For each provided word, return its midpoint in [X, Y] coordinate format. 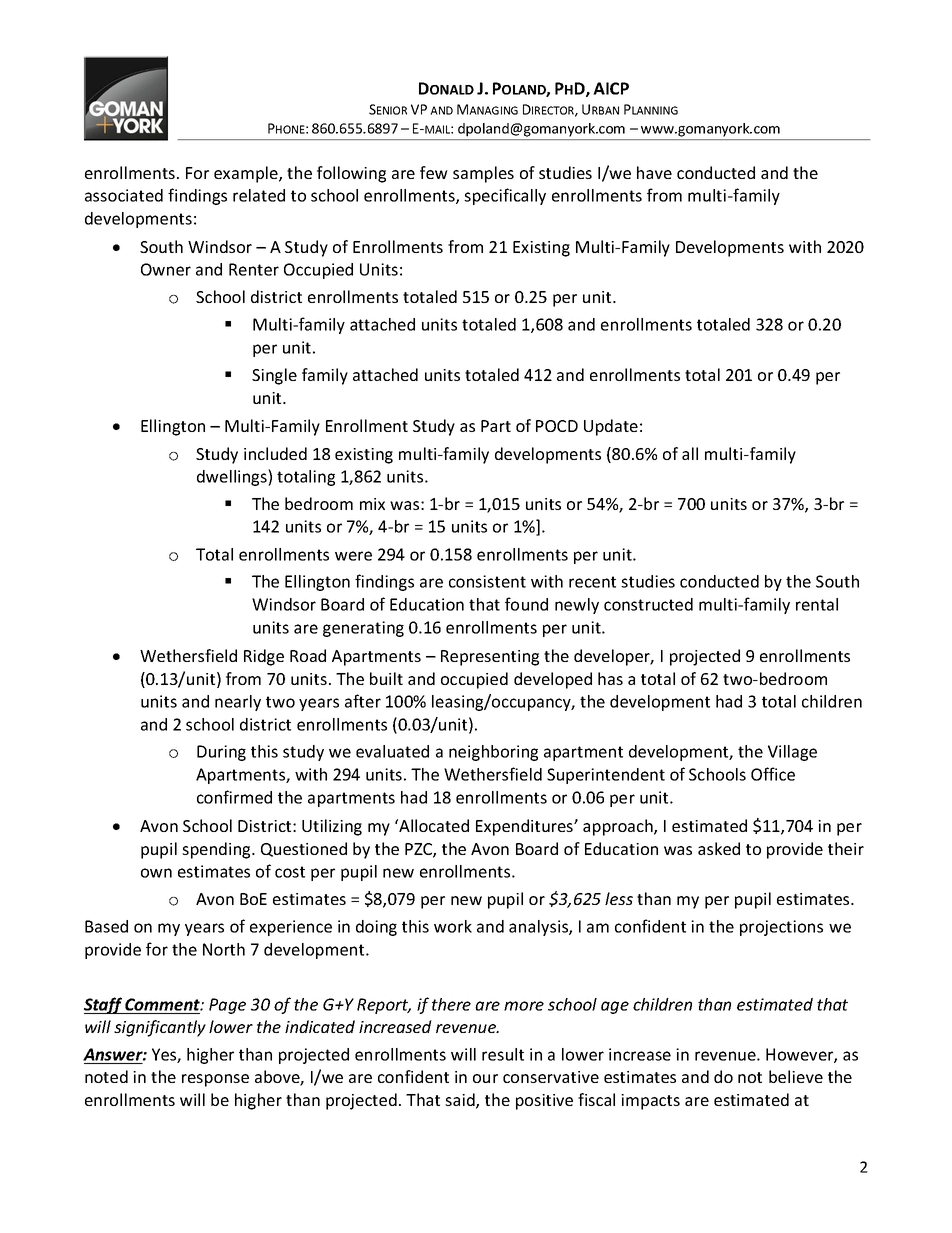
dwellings [233, 477]
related [259, 195]
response [215, 1080]
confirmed [234, 797]
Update [611, 427]
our [485, 1078]
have [654, 172]
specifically [505, 196]
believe [796, 1076]
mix [372, 504]
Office [773, 774]
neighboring [493, 753]
